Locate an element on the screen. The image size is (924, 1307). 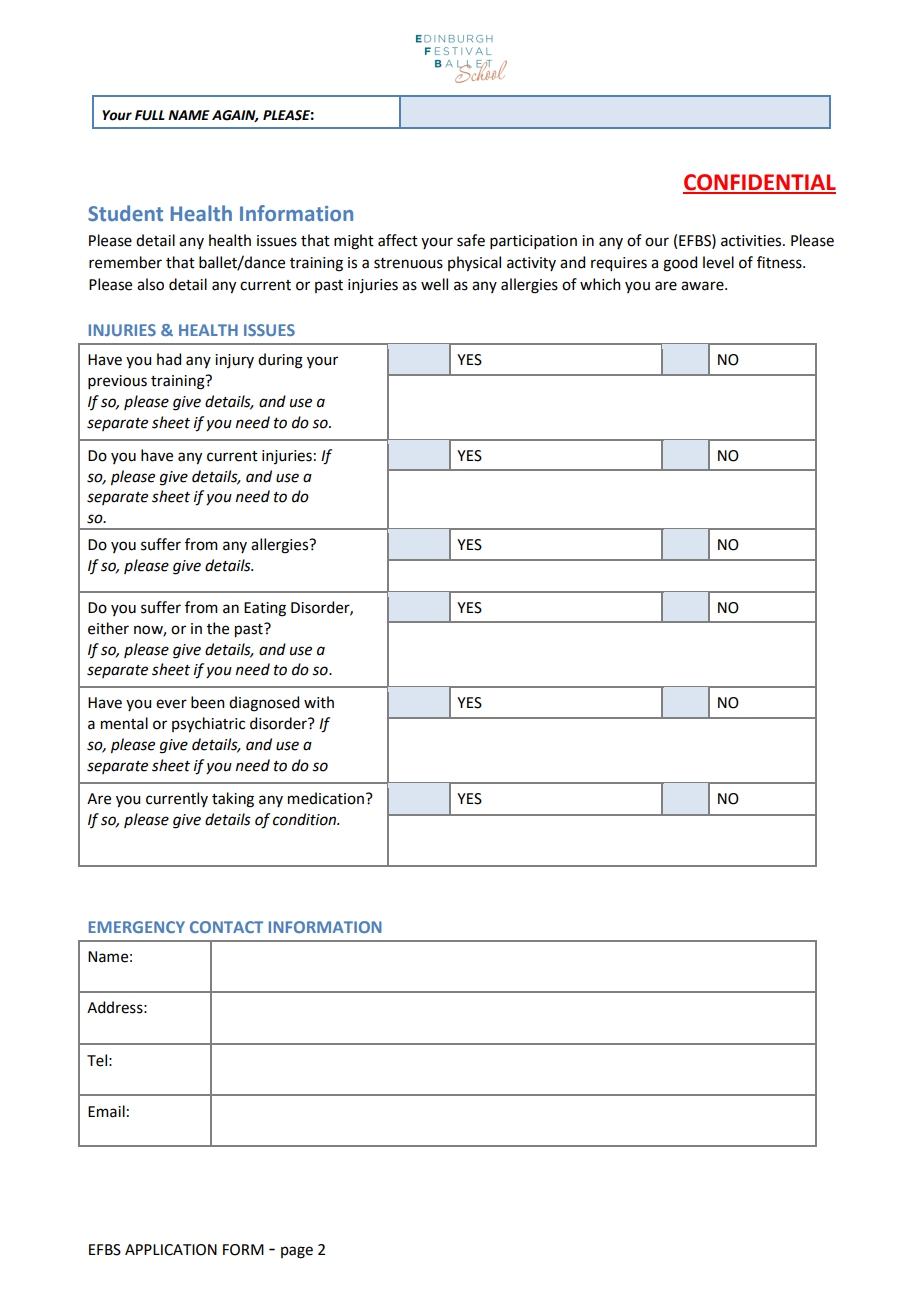
condition is located at coordinates (306, 819).
